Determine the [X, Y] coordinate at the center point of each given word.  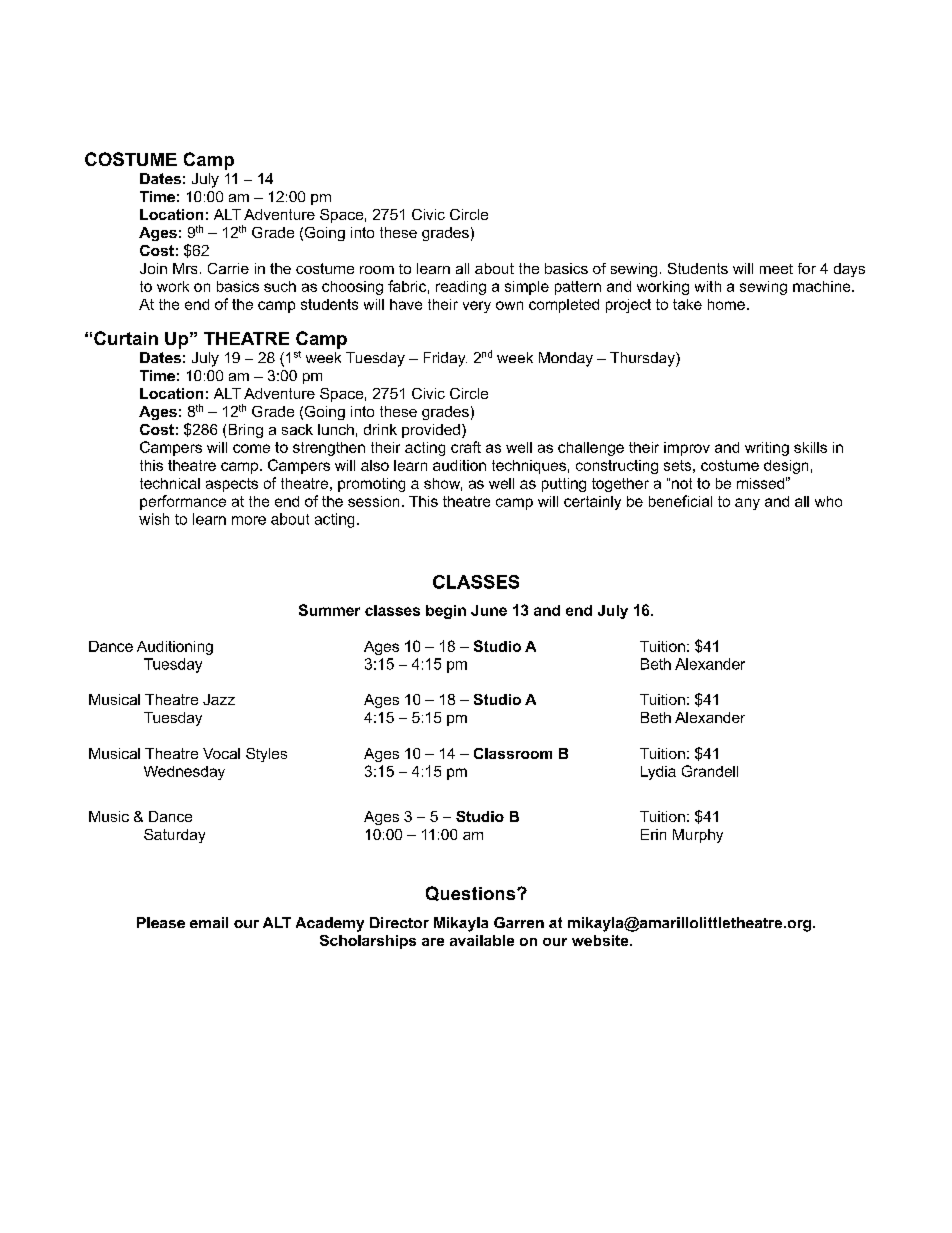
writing [767, 449]
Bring [246, 431]
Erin [653, 834]
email [209, 922]
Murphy [698, 836]
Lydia [658, 773]
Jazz [219, 699]
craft [466, 447]
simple [527, 288]
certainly [592, 503]
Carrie [228, 268]
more [249, 520]
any [747, 504]
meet [776, 269]
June [489, 610]
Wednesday [184, 773]
